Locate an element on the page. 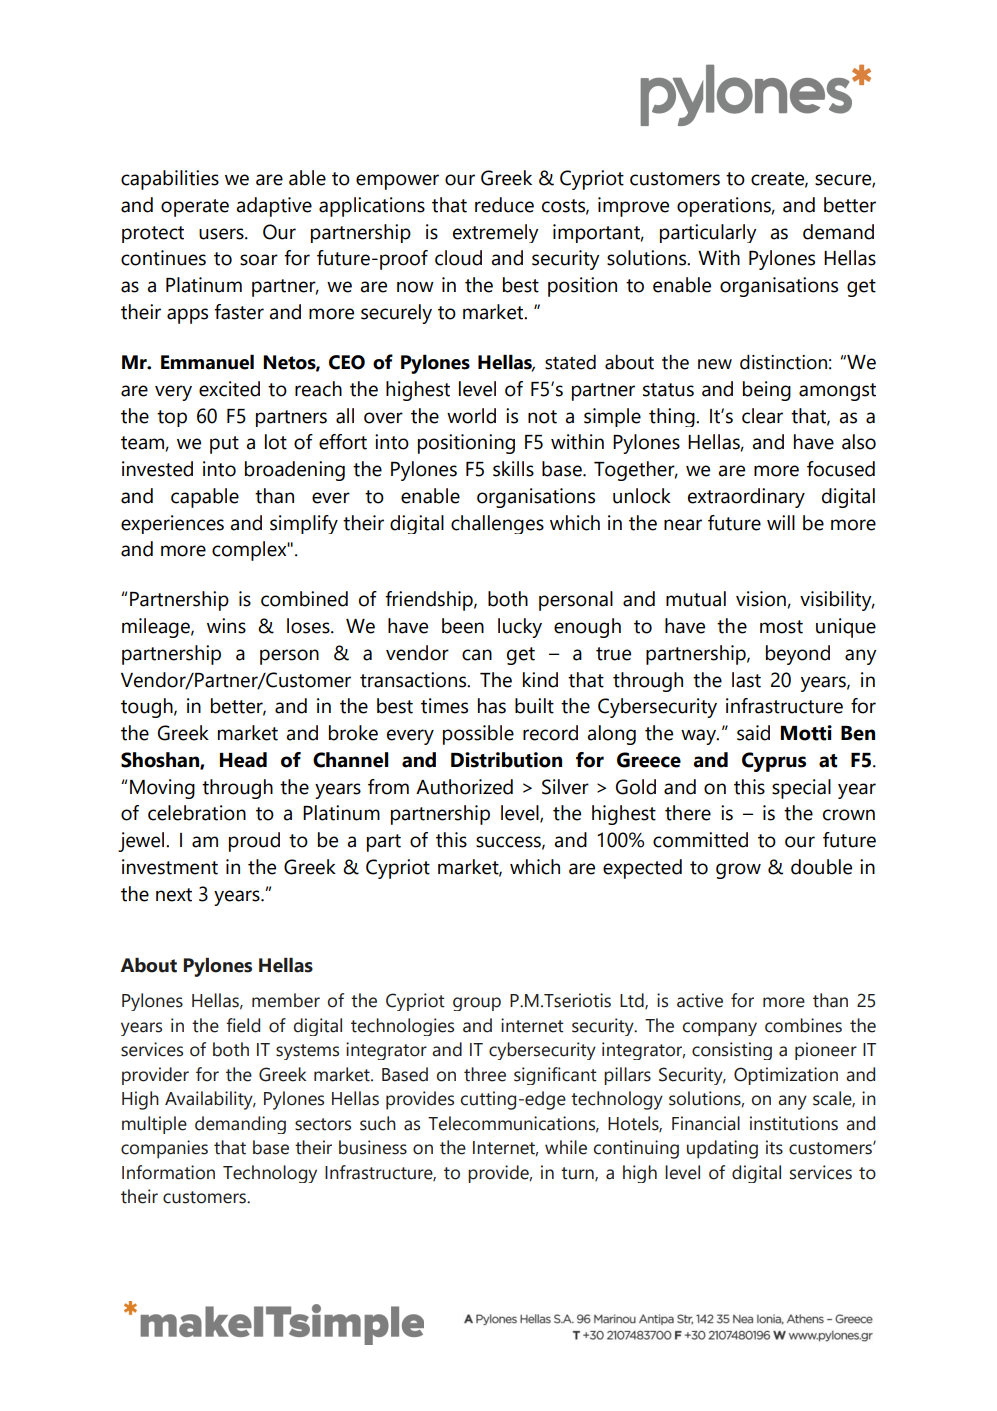 Image resolution: width=997 pixels, height=1411 pixels. proud is located at coordinates (254, 842).
